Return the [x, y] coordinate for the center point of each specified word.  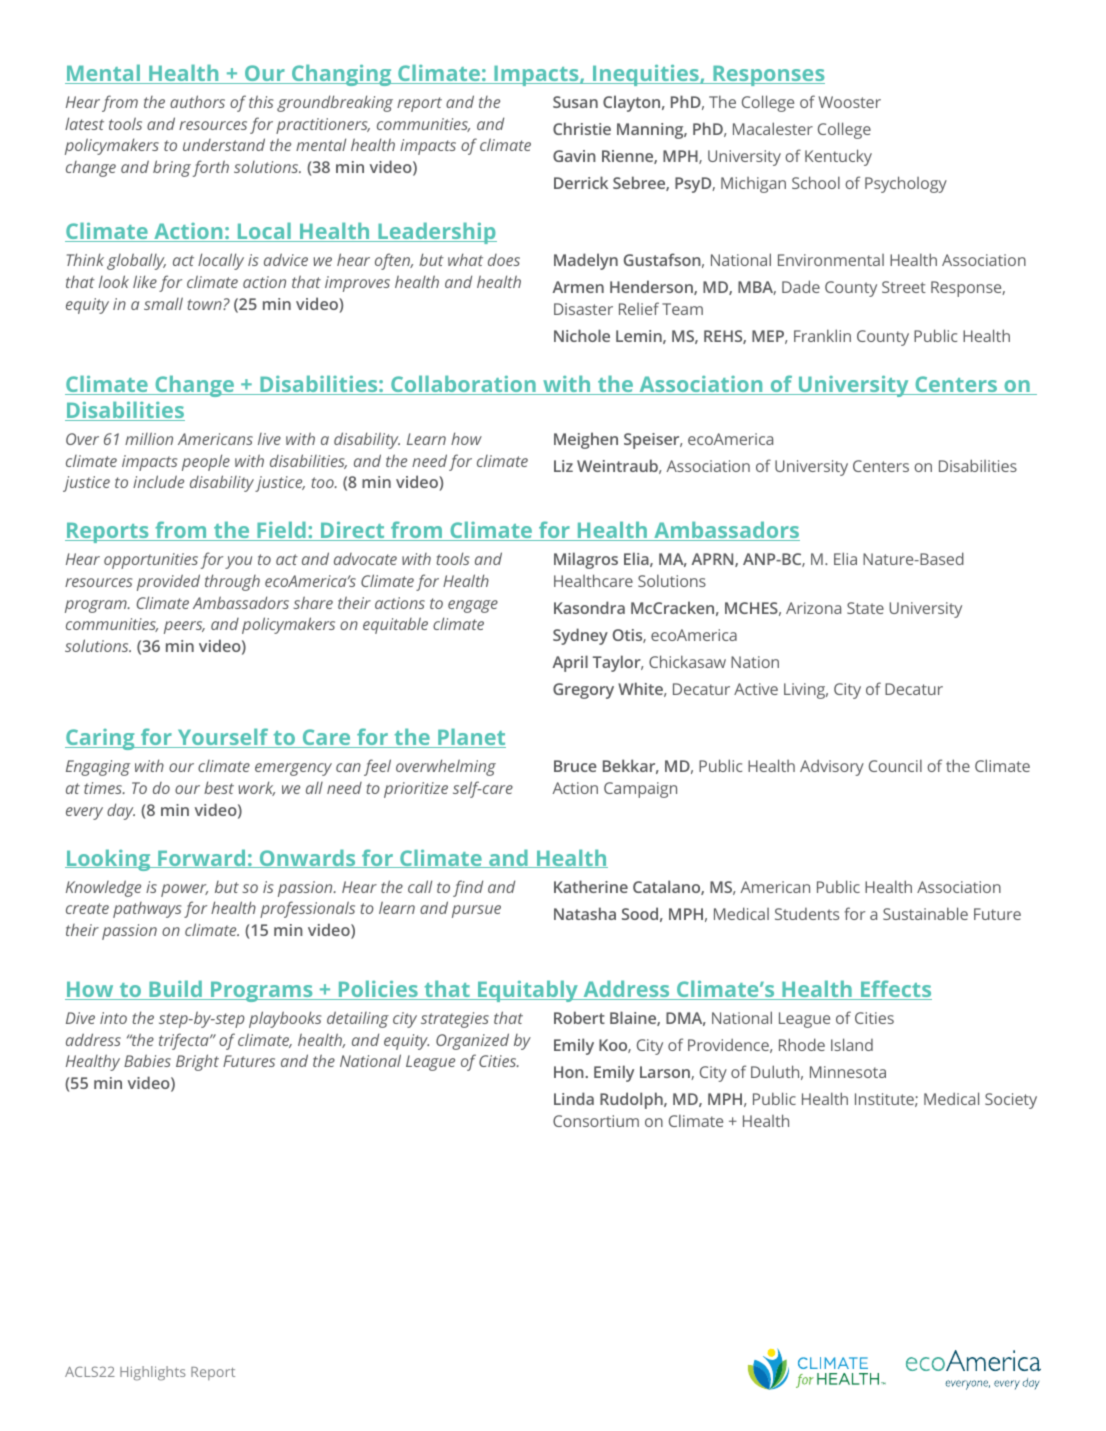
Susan [575, 102]
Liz [563, 466]
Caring [101, 739]
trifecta [185, 1041]
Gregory [583, 691]
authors [197, 101]
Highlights [153, 1373]
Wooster [850, 102]
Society [1011, 1101]
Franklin [822, 335]
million [149, 438]
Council [895, 765]
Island [852, 1044]
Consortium [596, 1121]
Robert [579, 1017]
